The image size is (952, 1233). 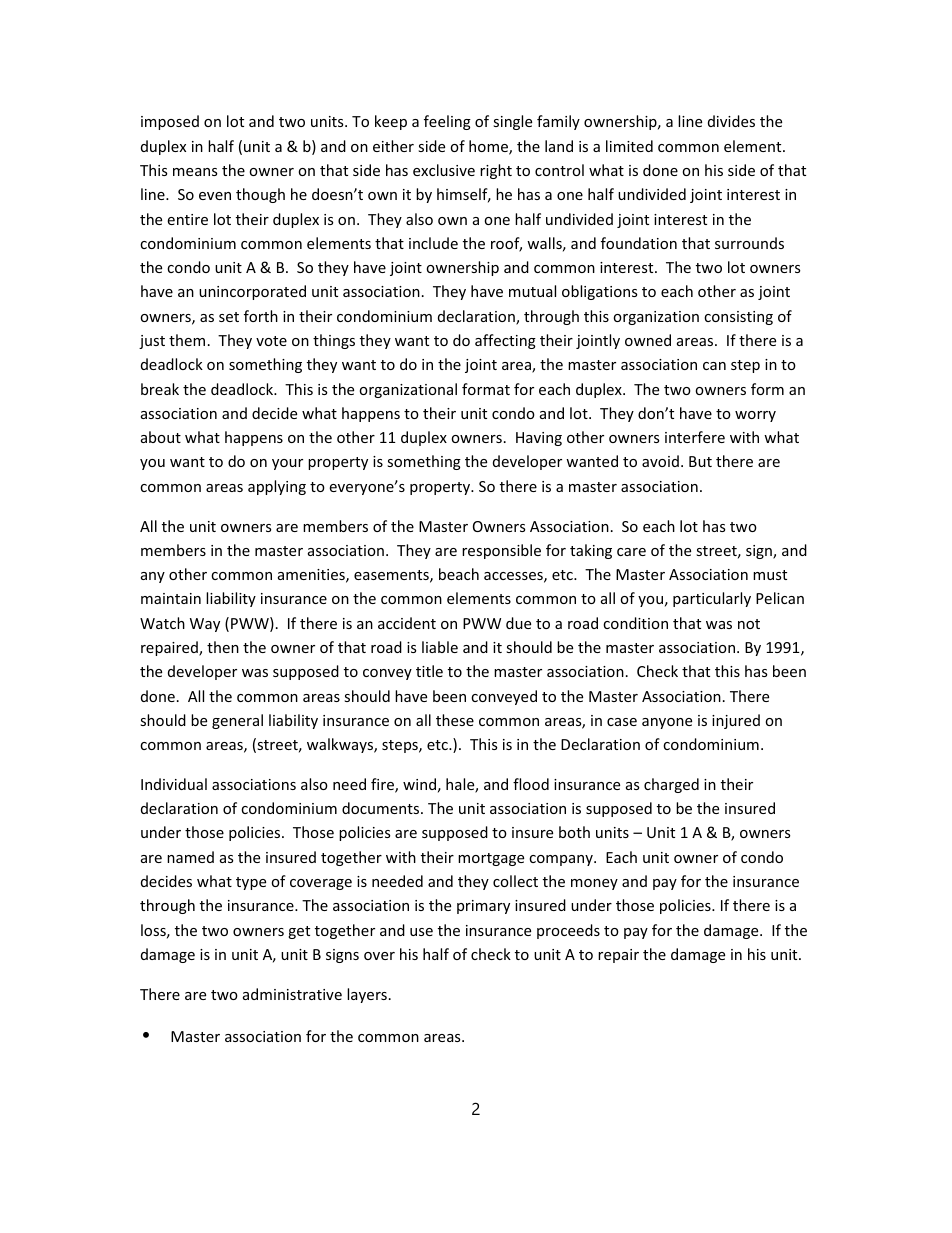 I want to click on wind, so click(x=419, y=784).
